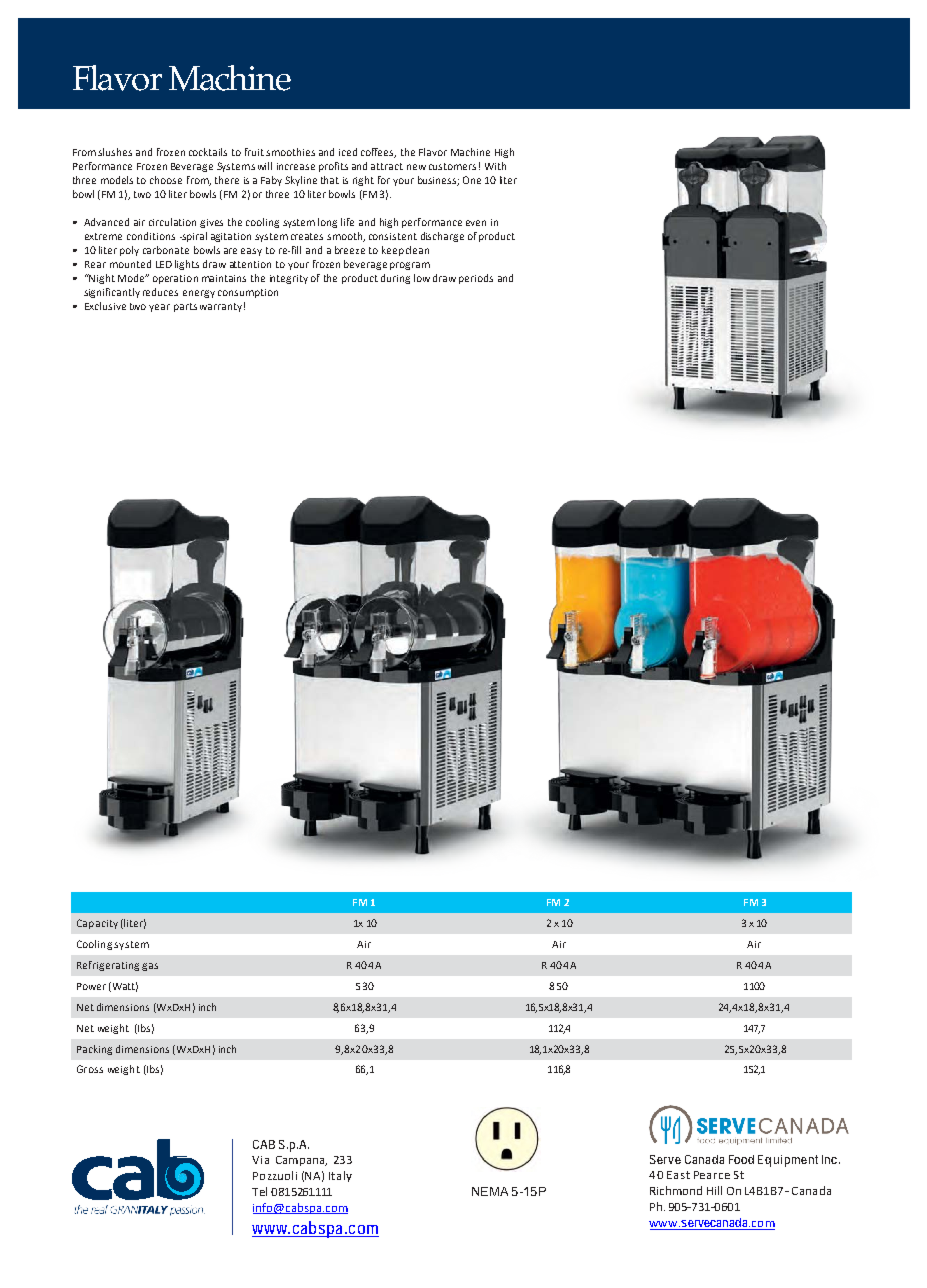 Image resolution: width=927 pixels, height=1288 pixels. I want to click on Capacity, so click(97, 924).
